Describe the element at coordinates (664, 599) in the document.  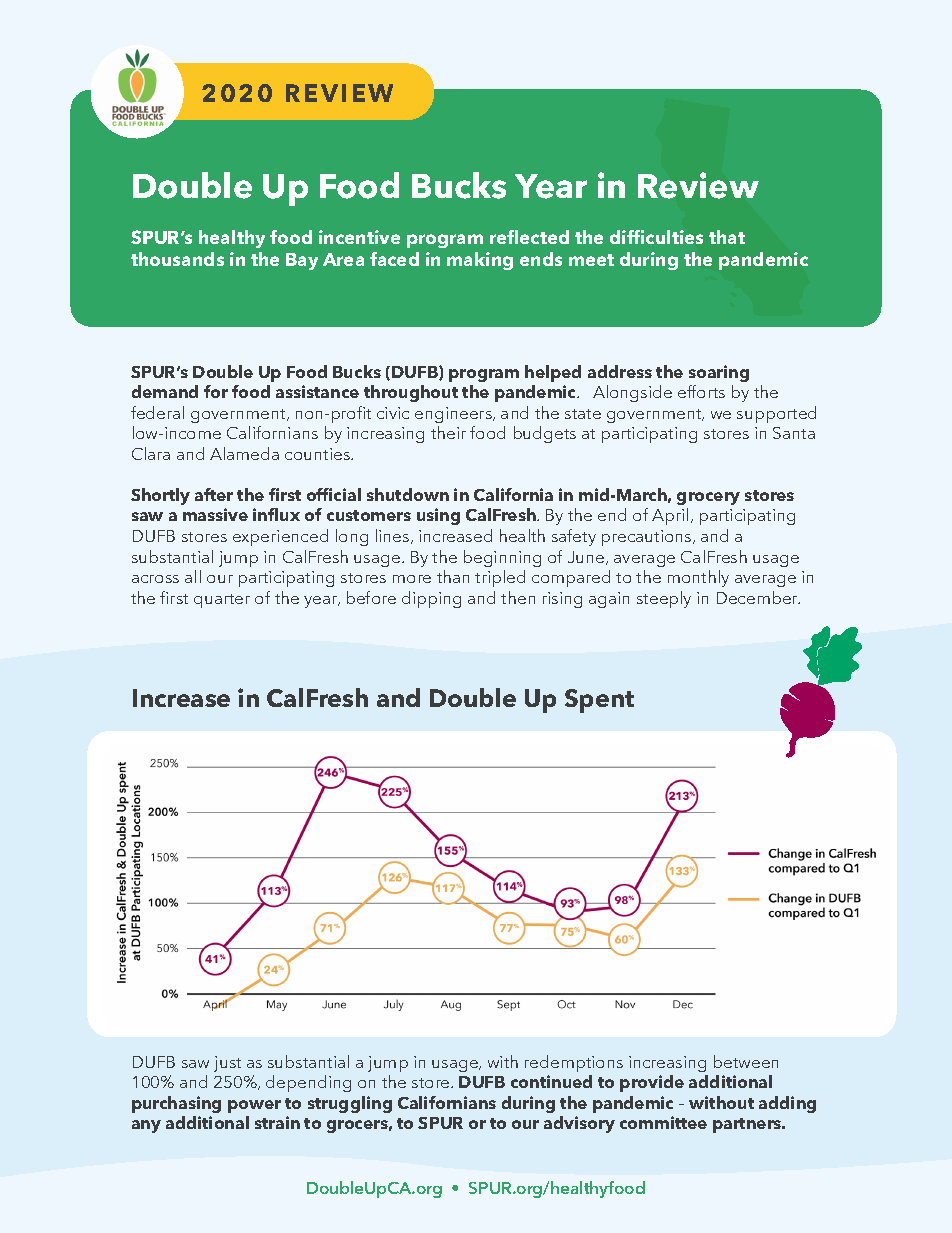
I see `steeply` at that location.
